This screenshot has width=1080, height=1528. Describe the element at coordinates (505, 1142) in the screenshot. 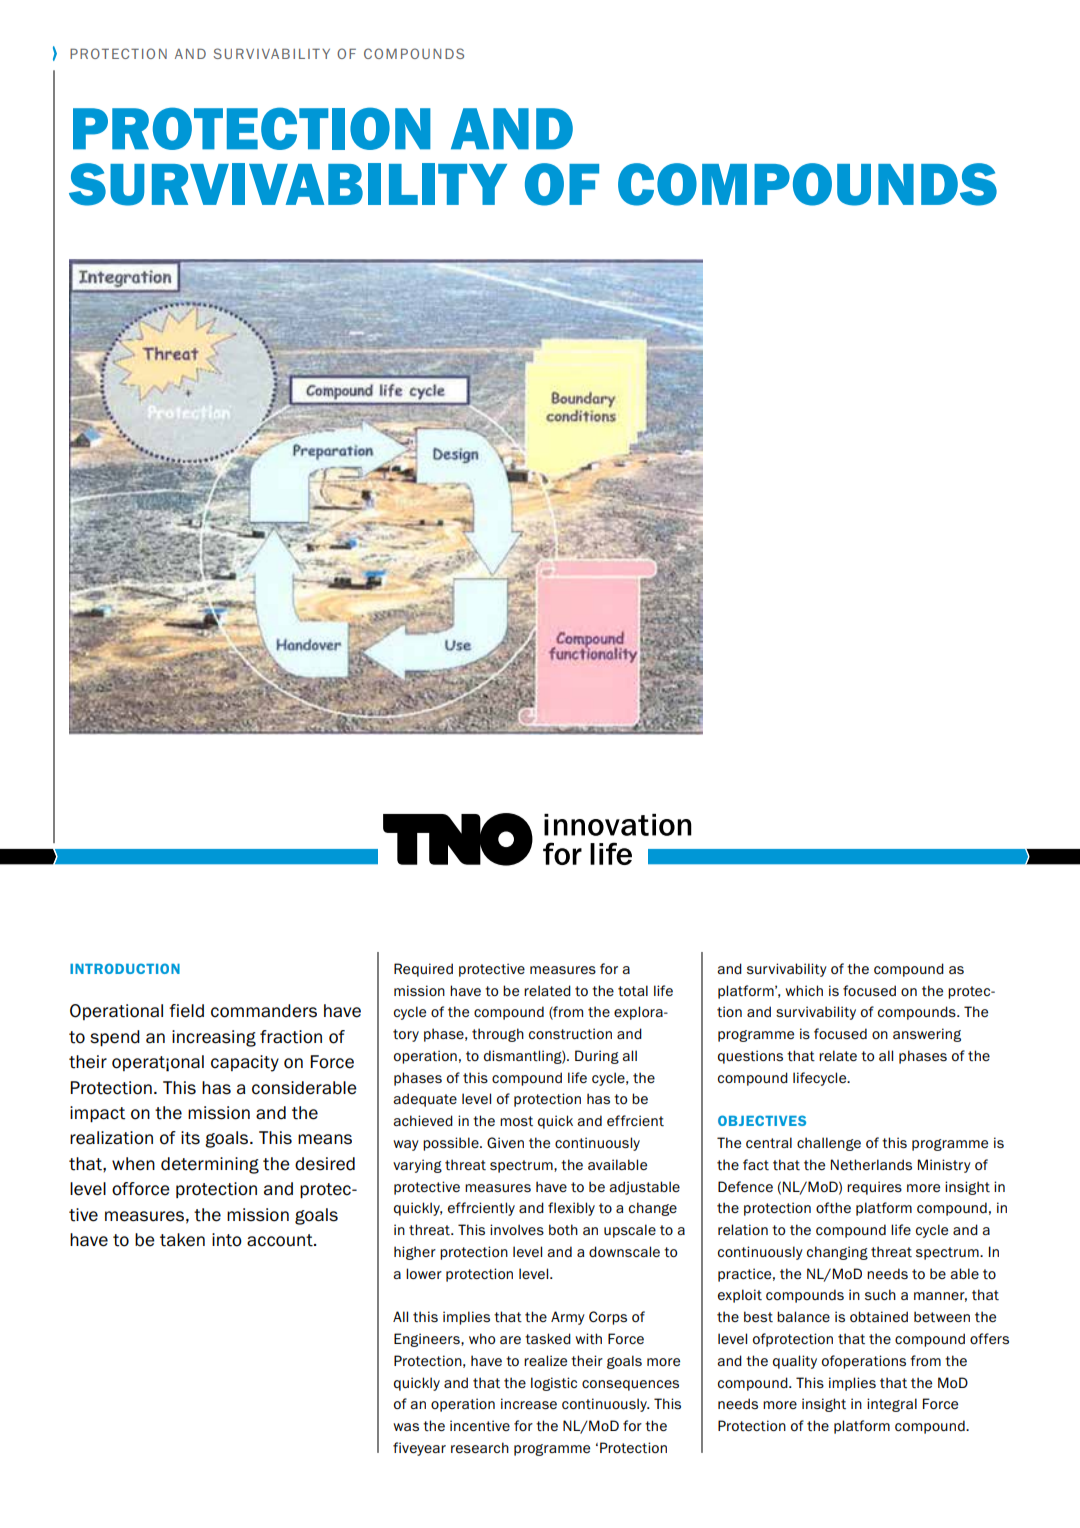

I see `Given` at that location.
